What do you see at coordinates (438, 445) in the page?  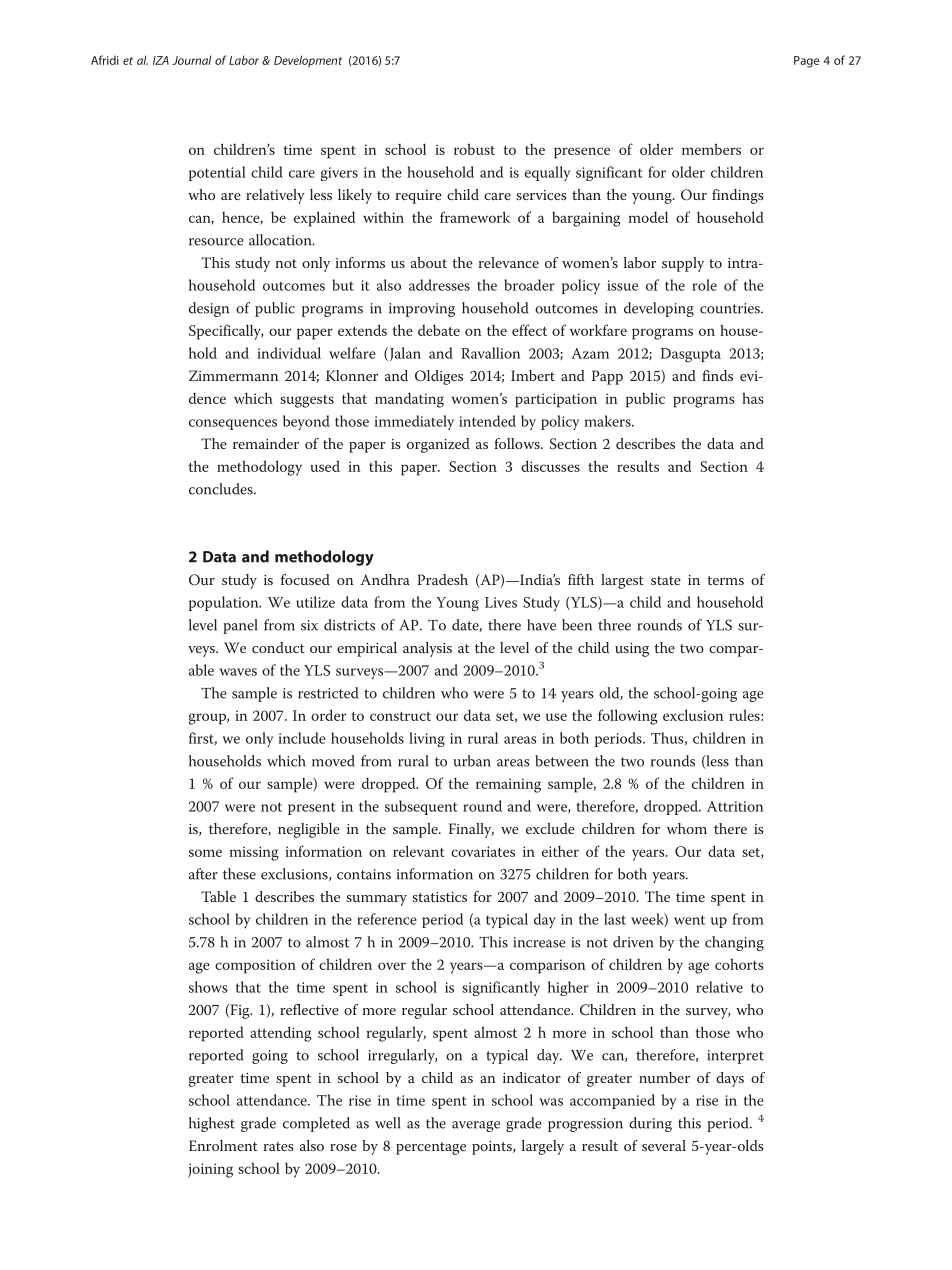 I see `organized` at bounding box center [438, 445].
